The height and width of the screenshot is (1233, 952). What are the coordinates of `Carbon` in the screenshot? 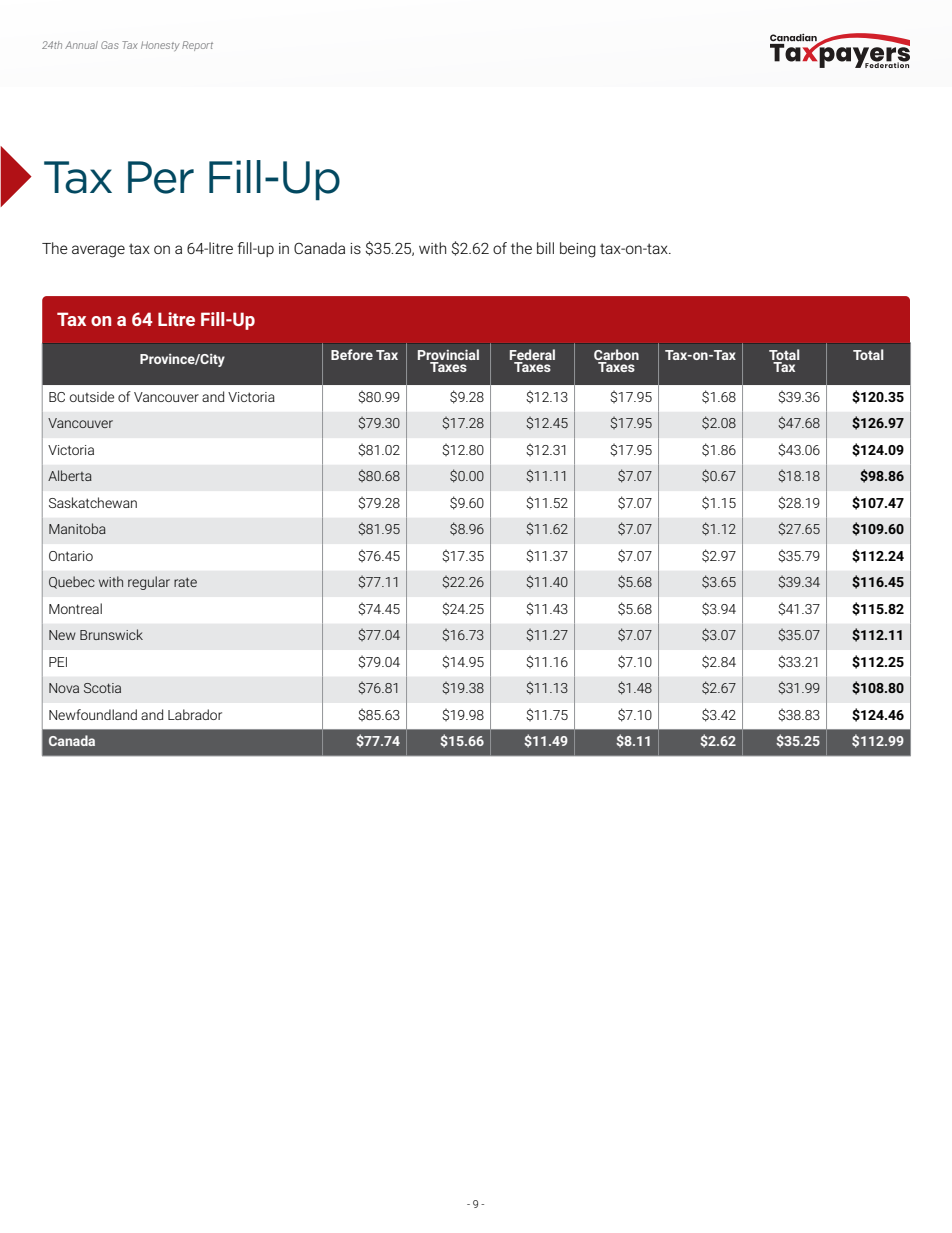 It's located at (616, 354).
